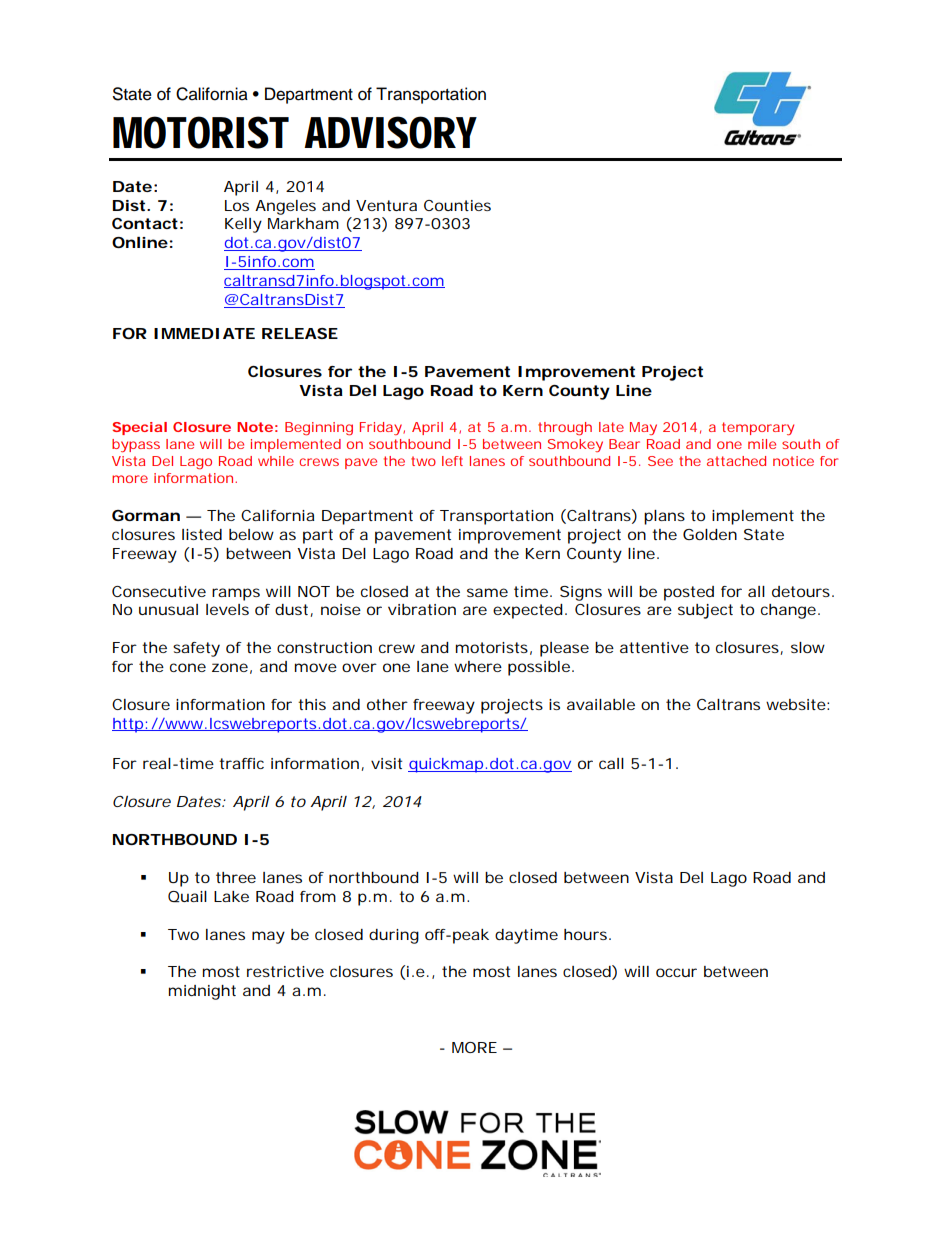  Describe the element at coordinates (285, 207) in the document. I see `Angeles` at that location.
